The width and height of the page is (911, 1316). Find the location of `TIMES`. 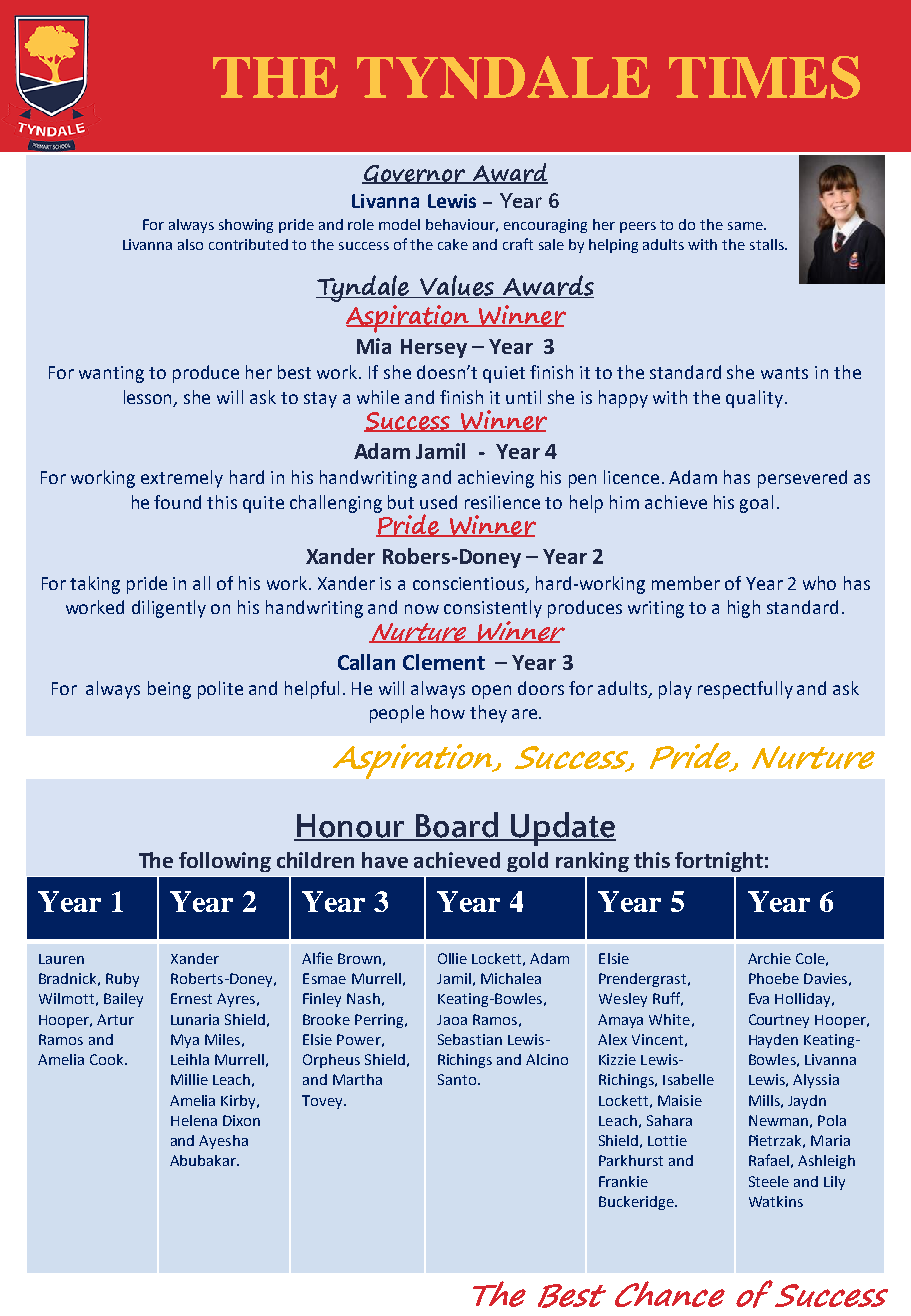

TIMES is located at coordinates (764, 77).
